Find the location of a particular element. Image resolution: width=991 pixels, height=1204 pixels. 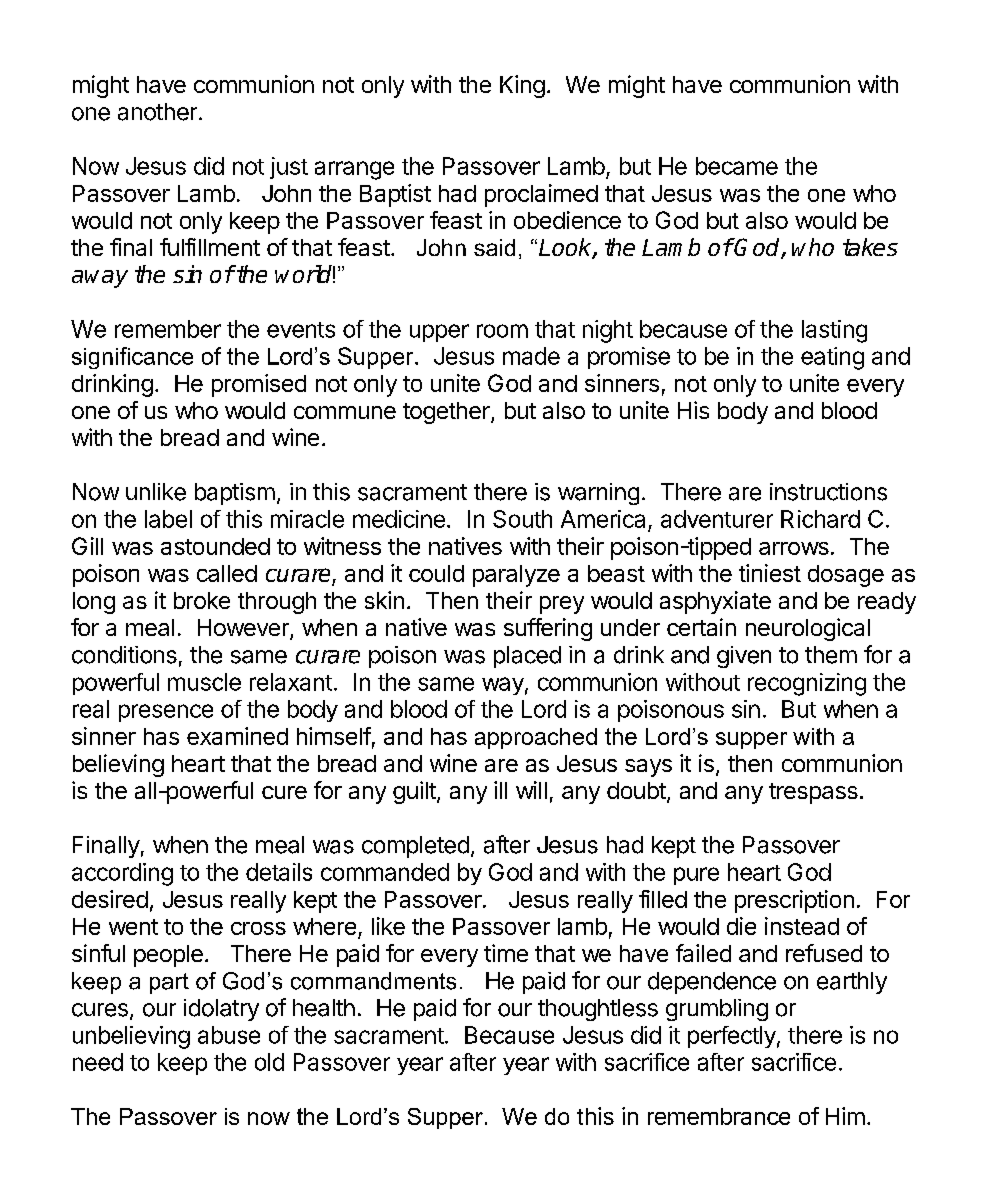

another is located at coordinates (157, 112).
